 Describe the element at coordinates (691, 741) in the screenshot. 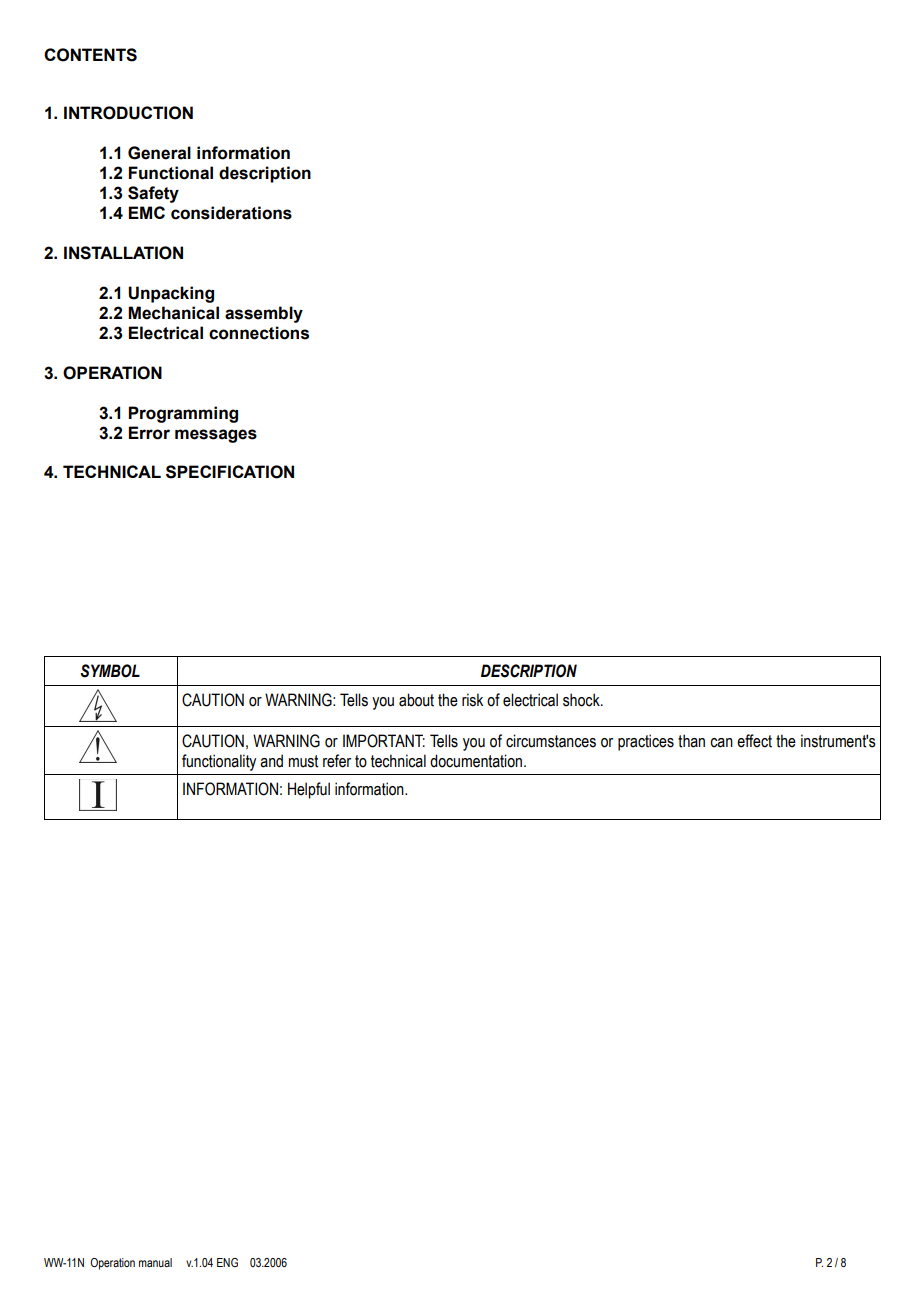

I see `than` at that location.
